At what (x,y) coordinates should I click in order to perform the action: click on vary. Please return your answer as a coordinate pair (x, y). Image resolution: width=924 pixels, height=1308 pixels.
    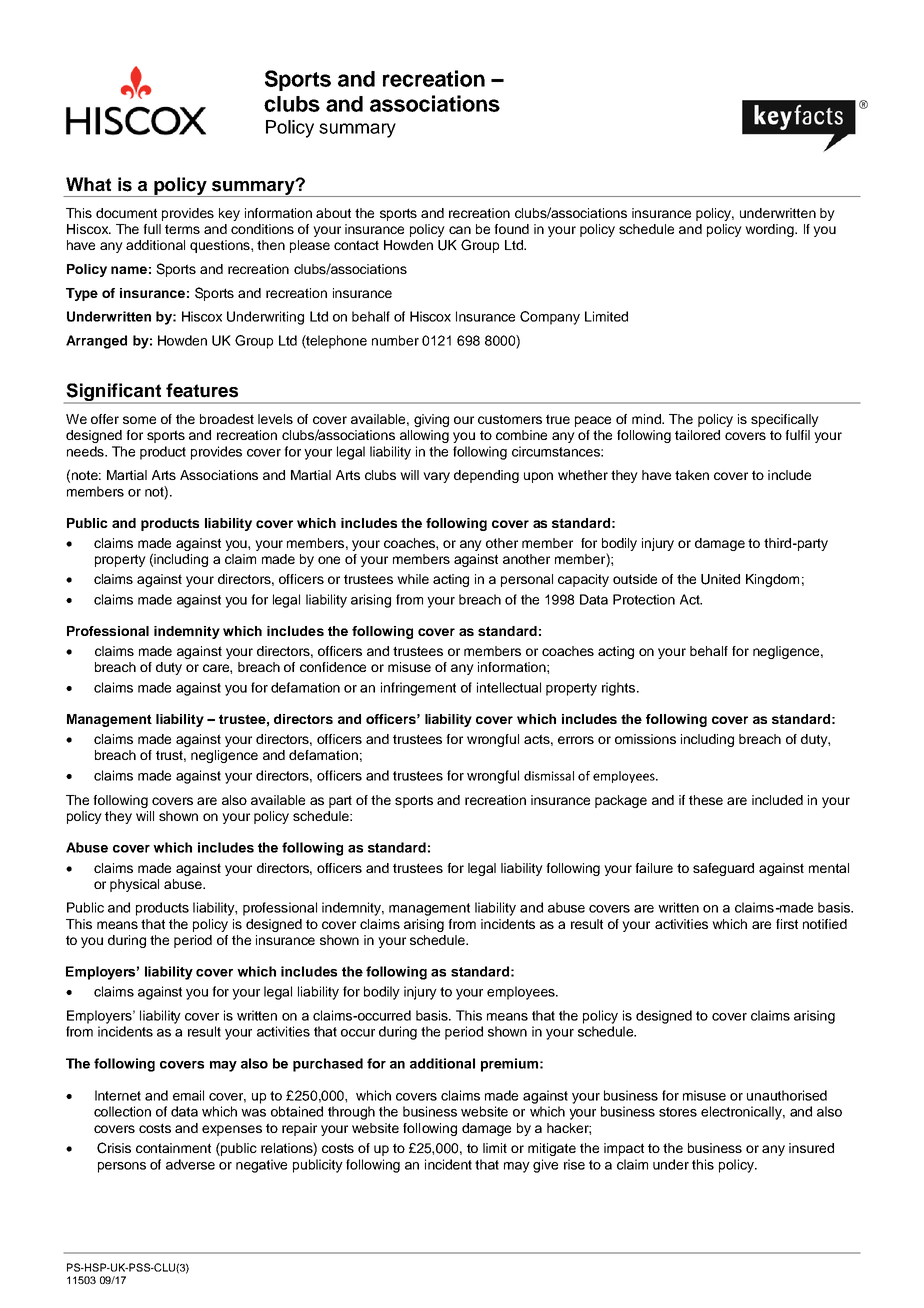
    Looking at the image, I should click on (436, 477).
